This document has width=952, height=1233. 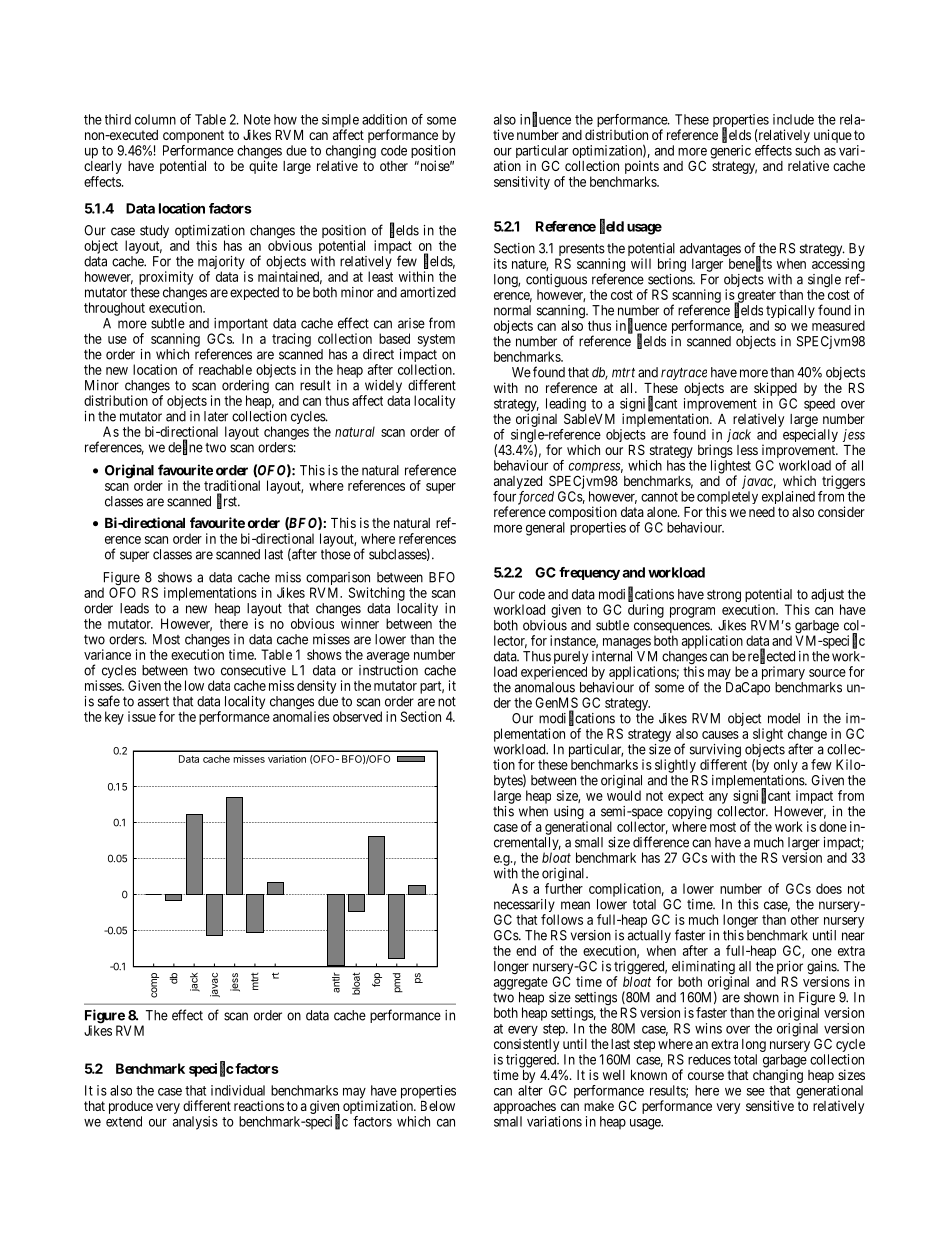 What do you see at coordinates (786, 766) in the document?
I see `only` at bounding box center [786, 766].
